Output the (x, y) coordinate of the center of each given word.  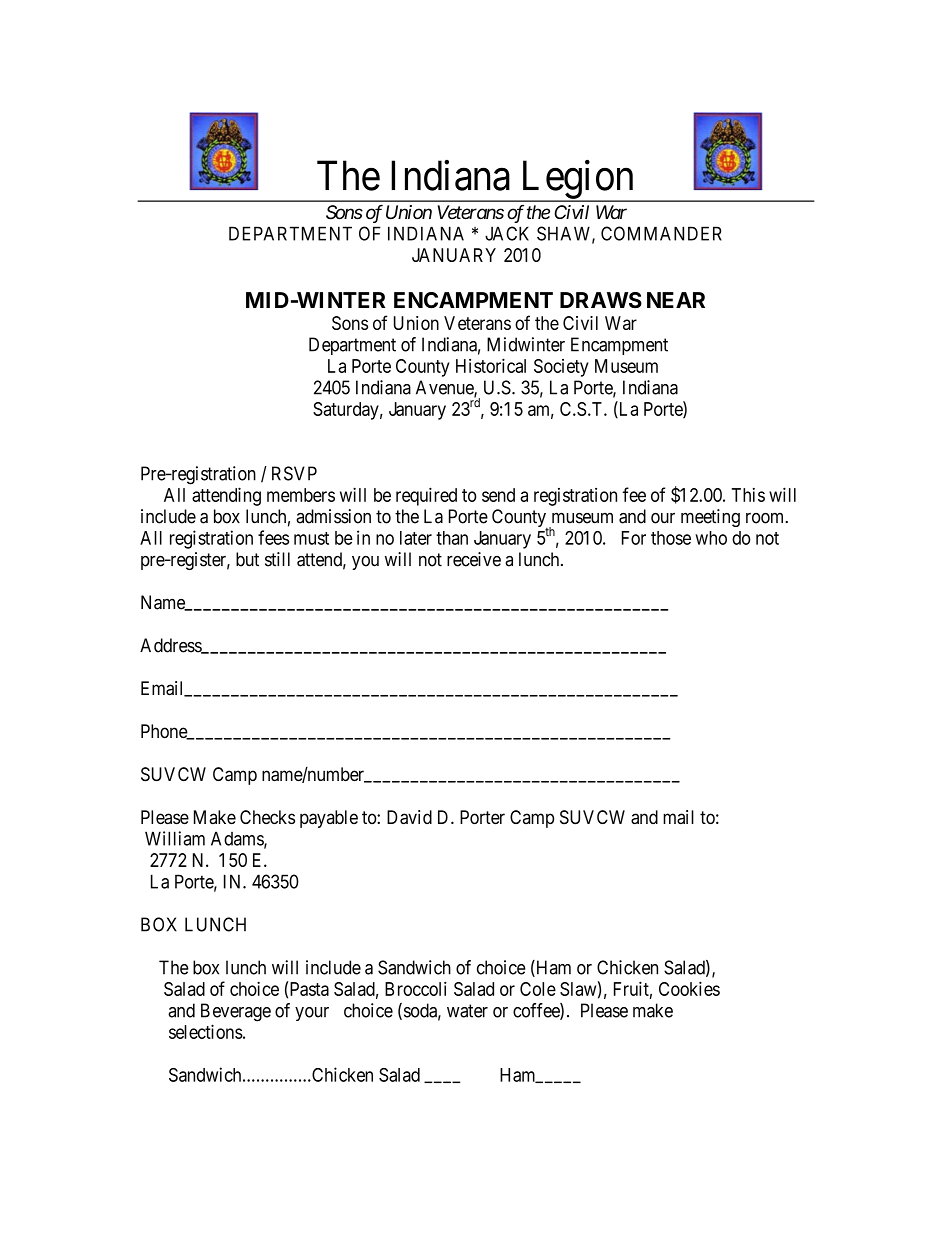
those (671, 538)
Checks (267, 817)
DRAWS (601, 300)
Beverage (236, 1012)
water (467, 1011)
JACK (507, 233)
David (409, 817)
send (498, 495)
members (301, 495)
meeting (710, 518)
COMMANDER (661, 233)
